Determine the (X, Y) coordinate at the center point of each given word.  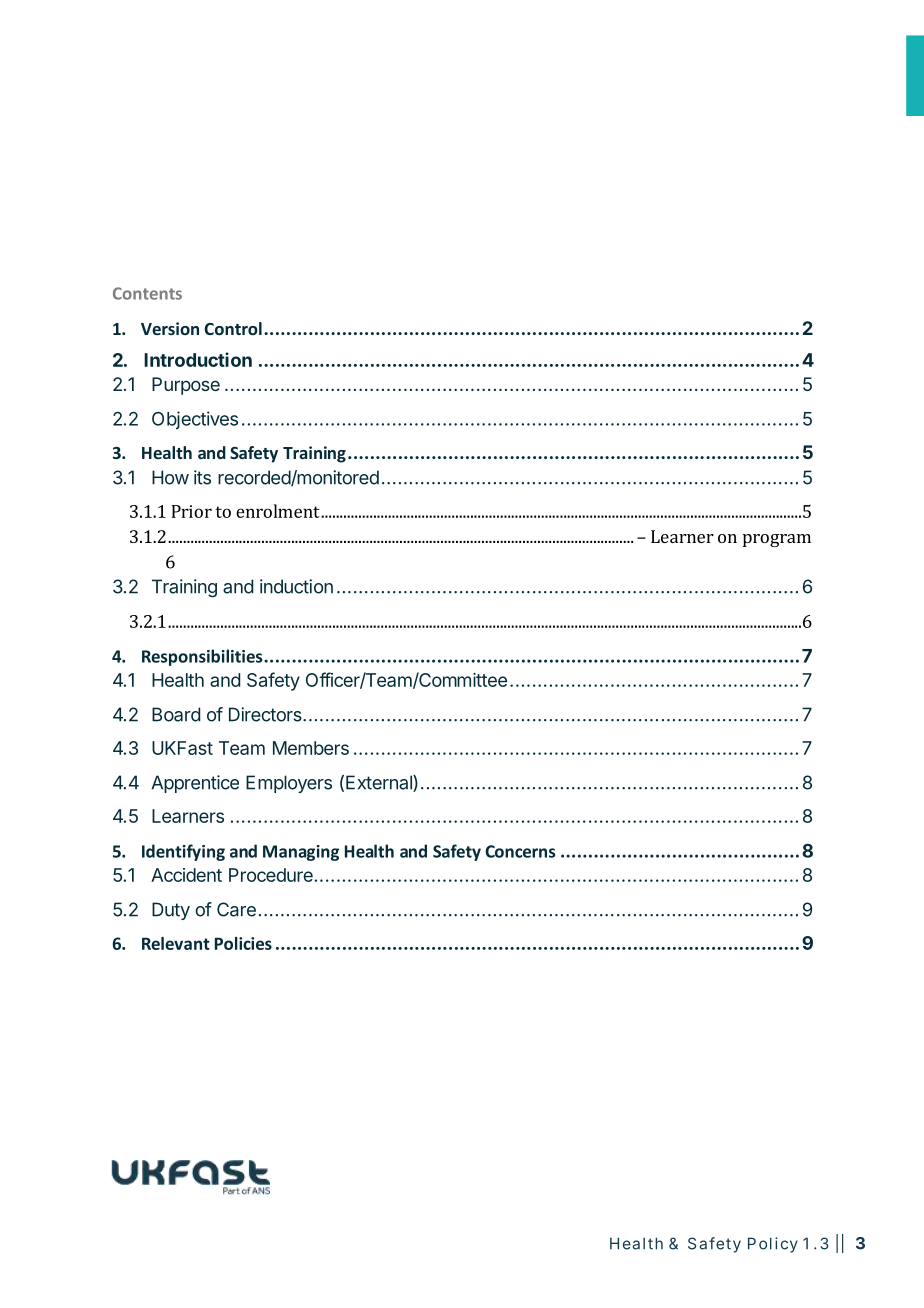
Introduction (198, 359)
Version (170, 328)
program (777, 540)
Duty (171, 911)
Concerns (520, 851)
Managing (301, 853)
